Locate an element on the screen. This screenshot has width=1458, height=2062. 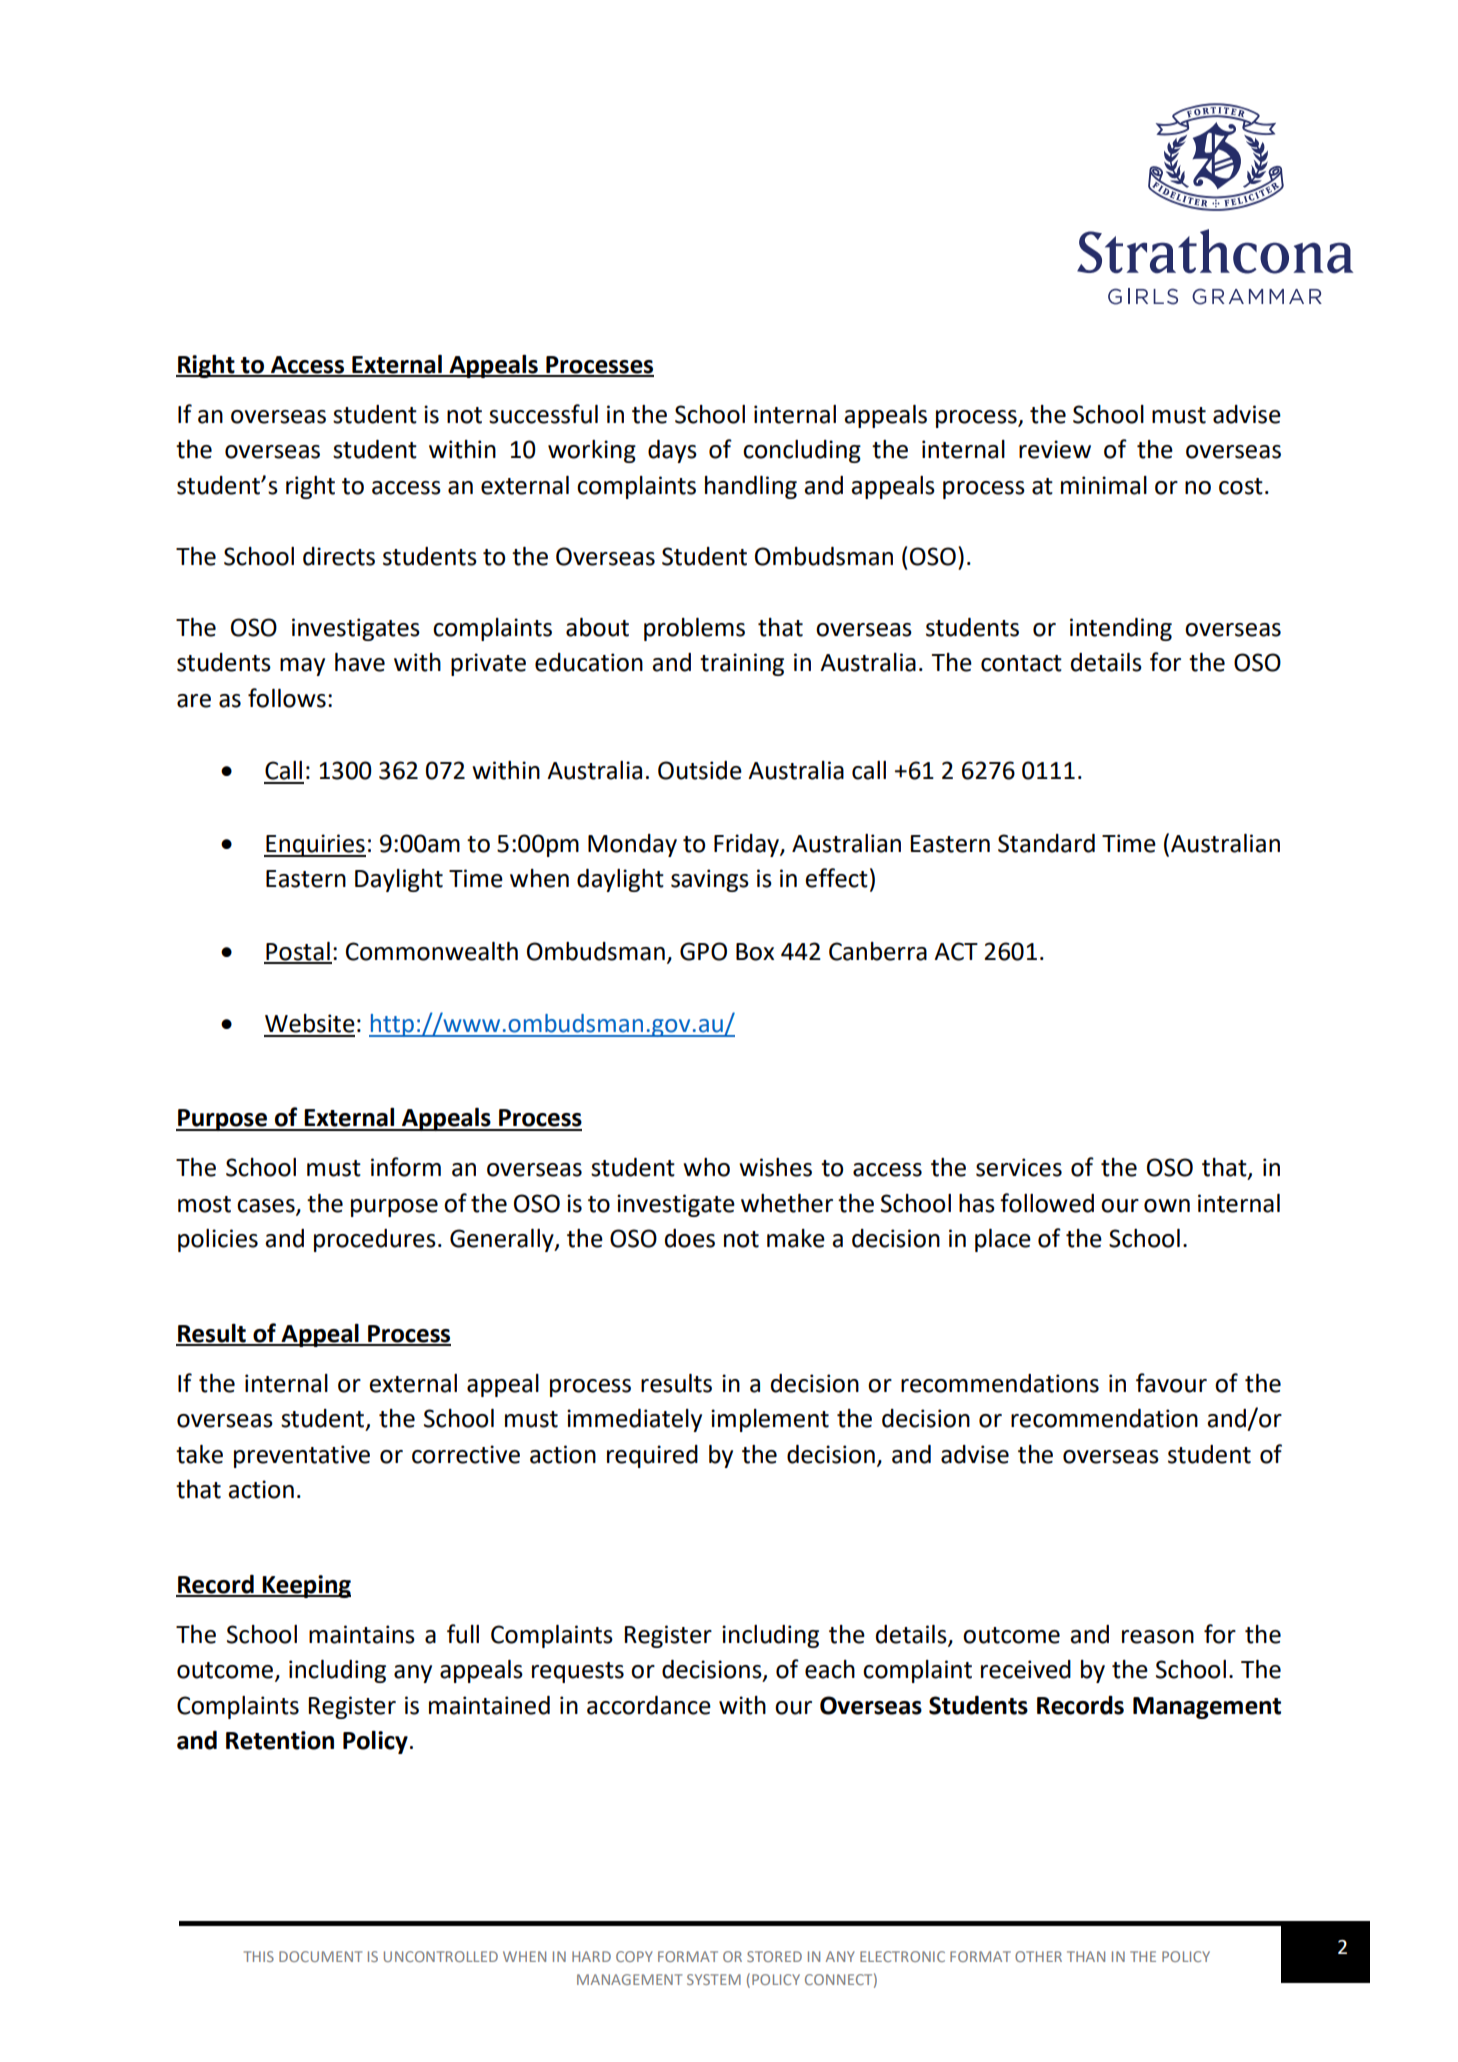
GPO is located at coordinates (703, 951).
